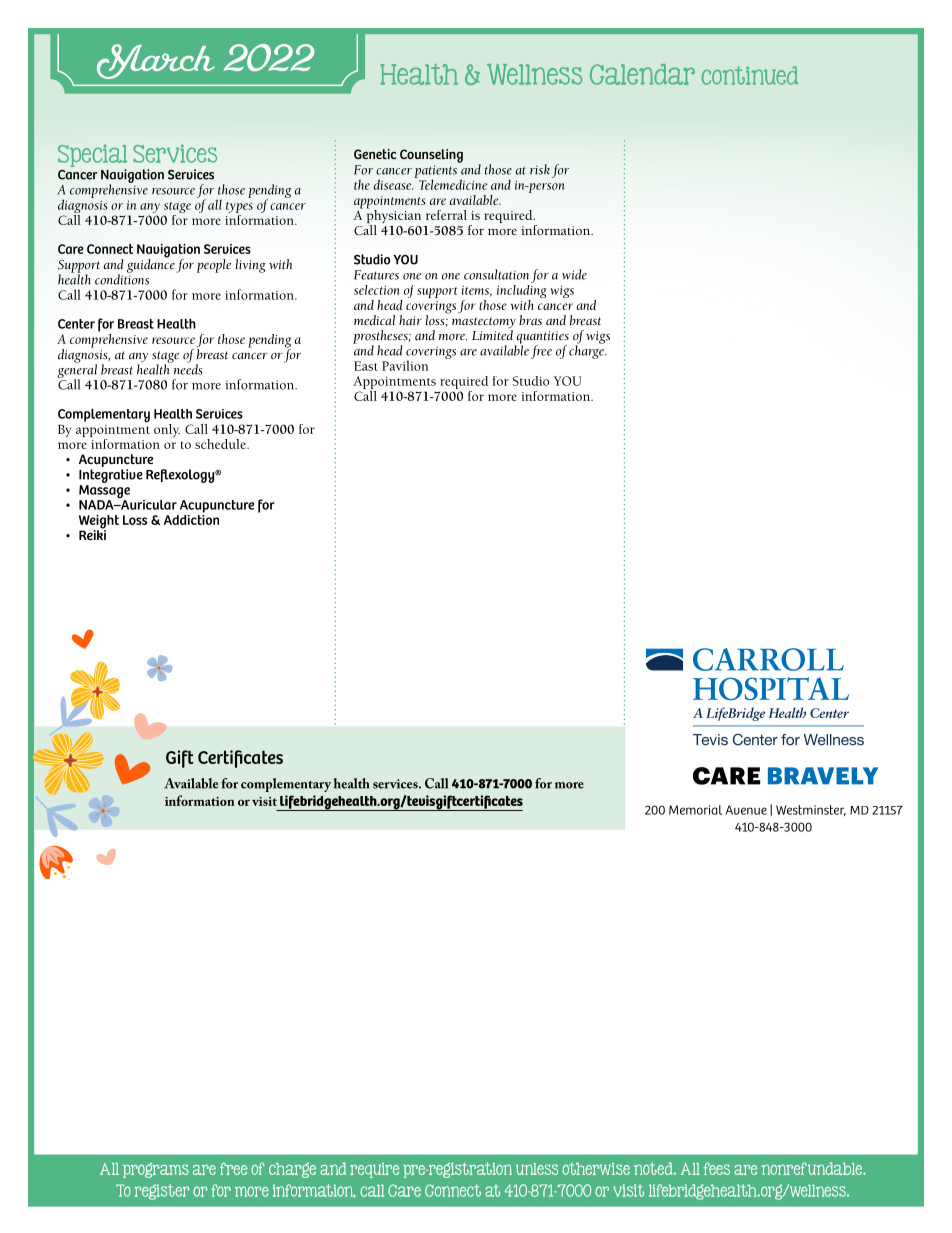 This screenshot has width=952, height=1233. I want to click on continued, so click(750, 75).
